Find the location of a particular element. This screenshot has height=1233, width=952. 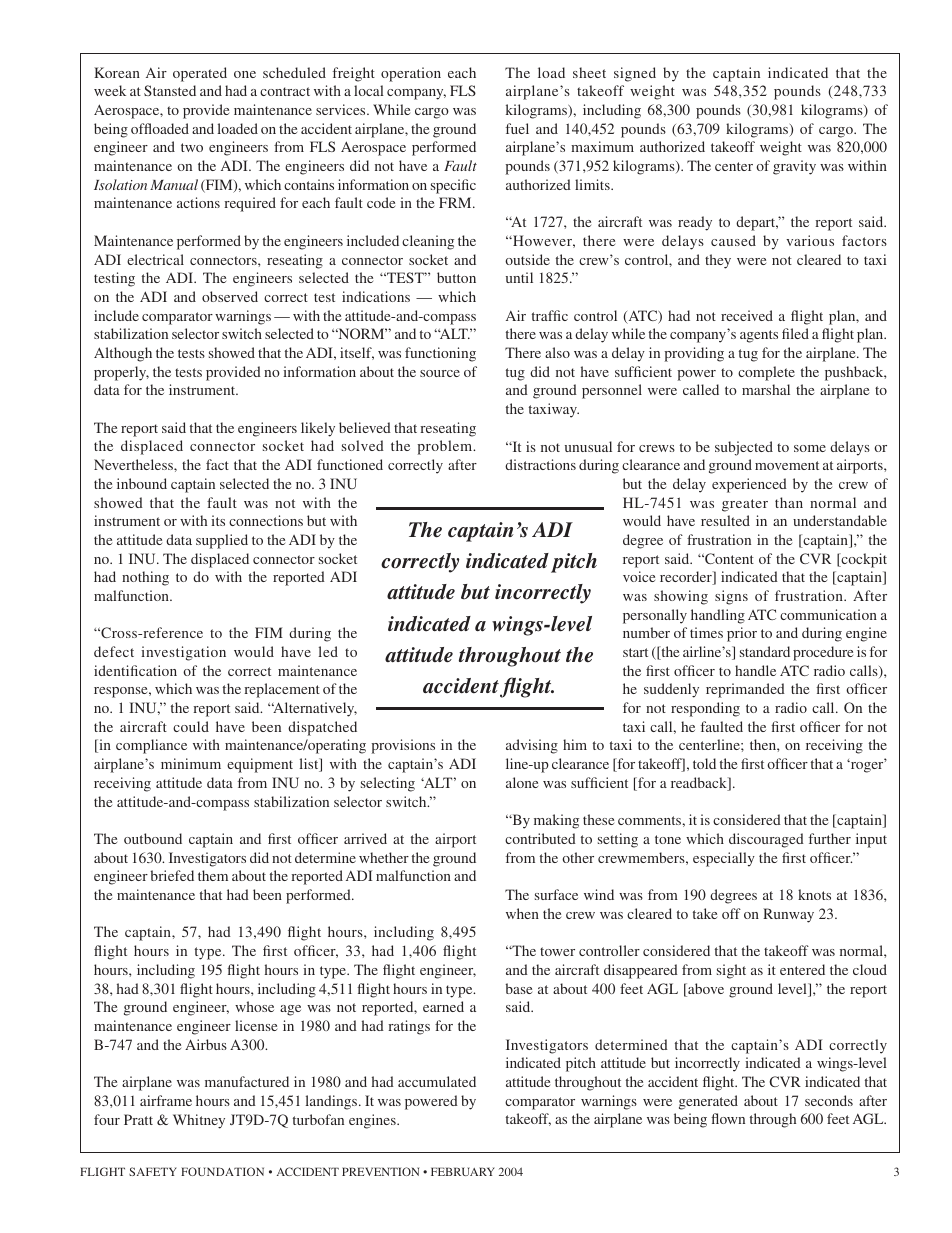

Whitney is located at coordinates (199, 1121).
